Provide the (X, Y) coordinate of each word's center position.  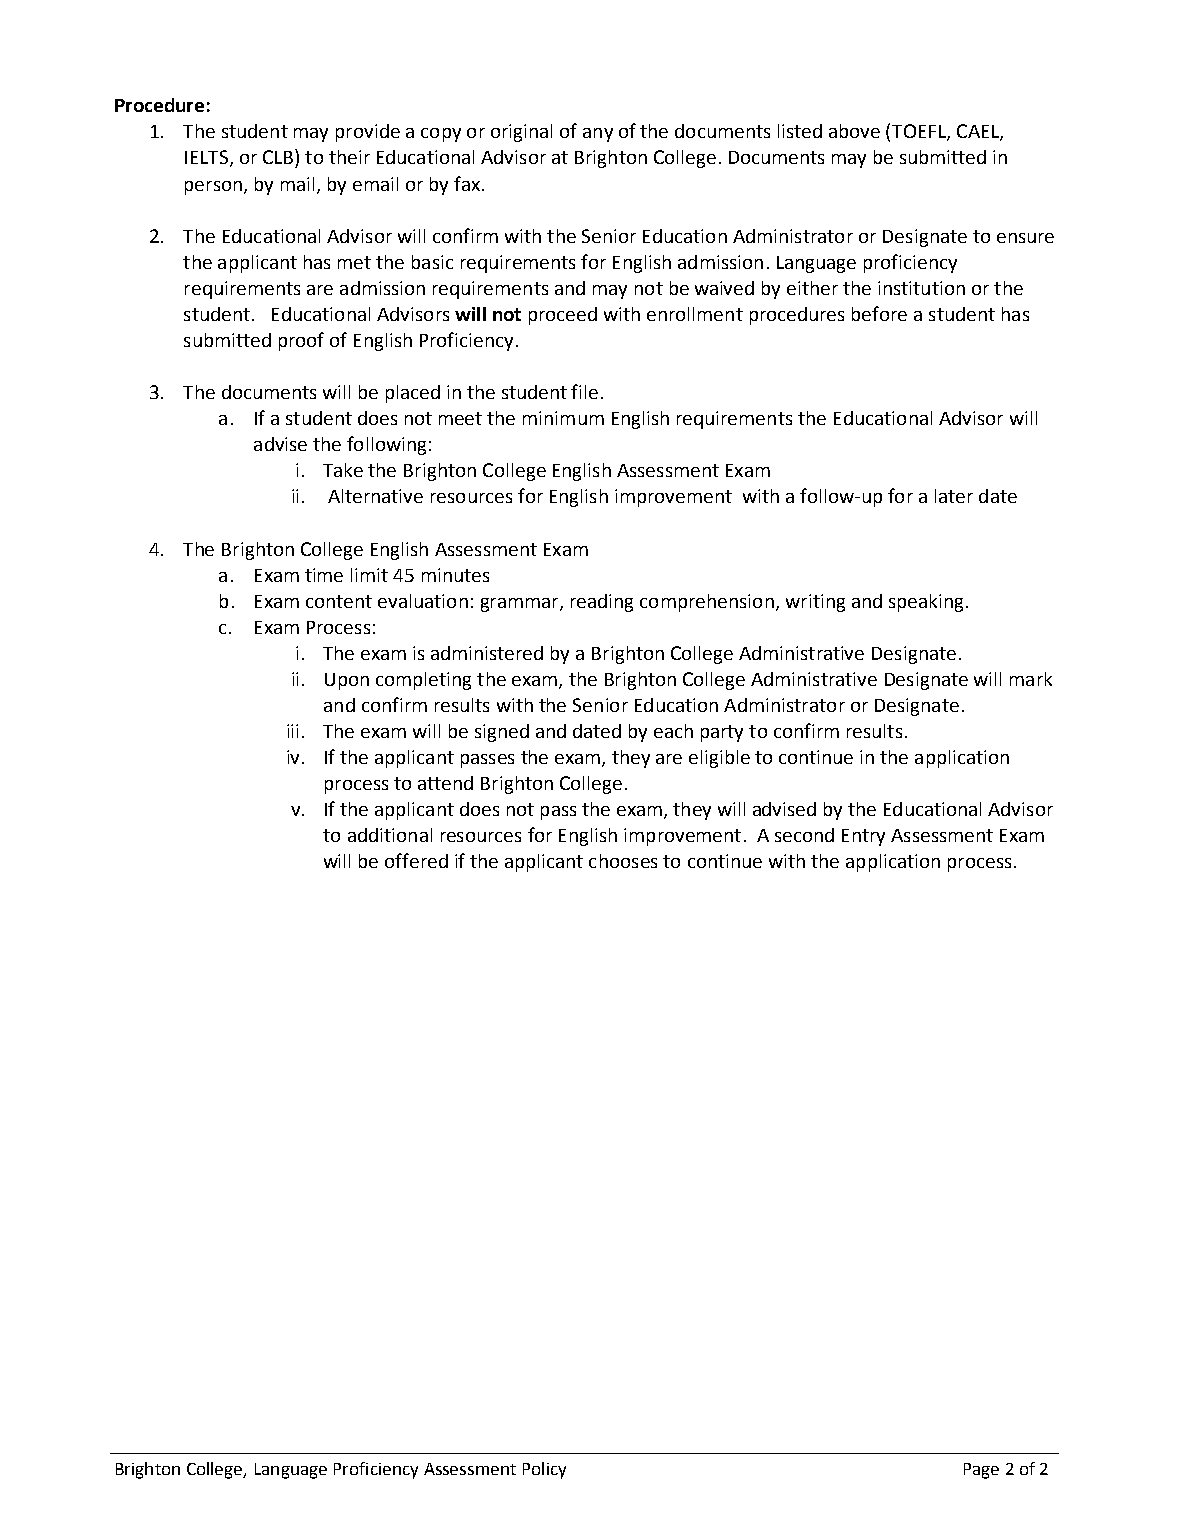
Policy (544, 1470)
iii (292, 731)
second (804, 835)
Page (981, 1471)
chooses (623, 861)
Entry (863, 837)
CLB (279, 156)
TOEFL (920, 132)
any (598, 135)
